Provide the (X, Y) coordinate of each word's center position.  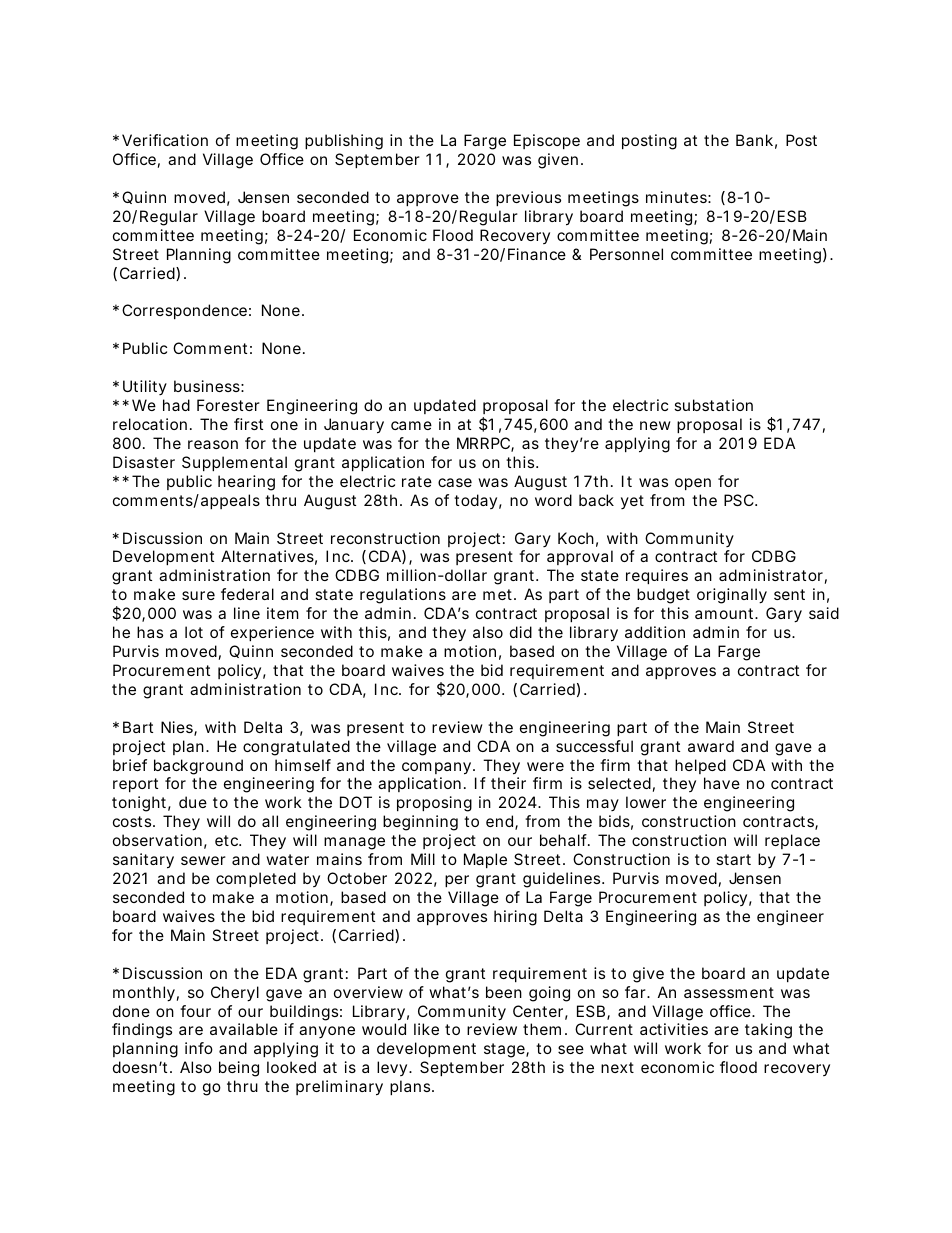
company (436, 768)
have (722, 783)
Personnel (626, 254)
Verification (165, 140)
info (199, 1048)
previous (528, 198)
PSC (739, 500)
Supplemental (234, 463)
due (193, 802)
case (455, 482)
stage (505, 1050)
